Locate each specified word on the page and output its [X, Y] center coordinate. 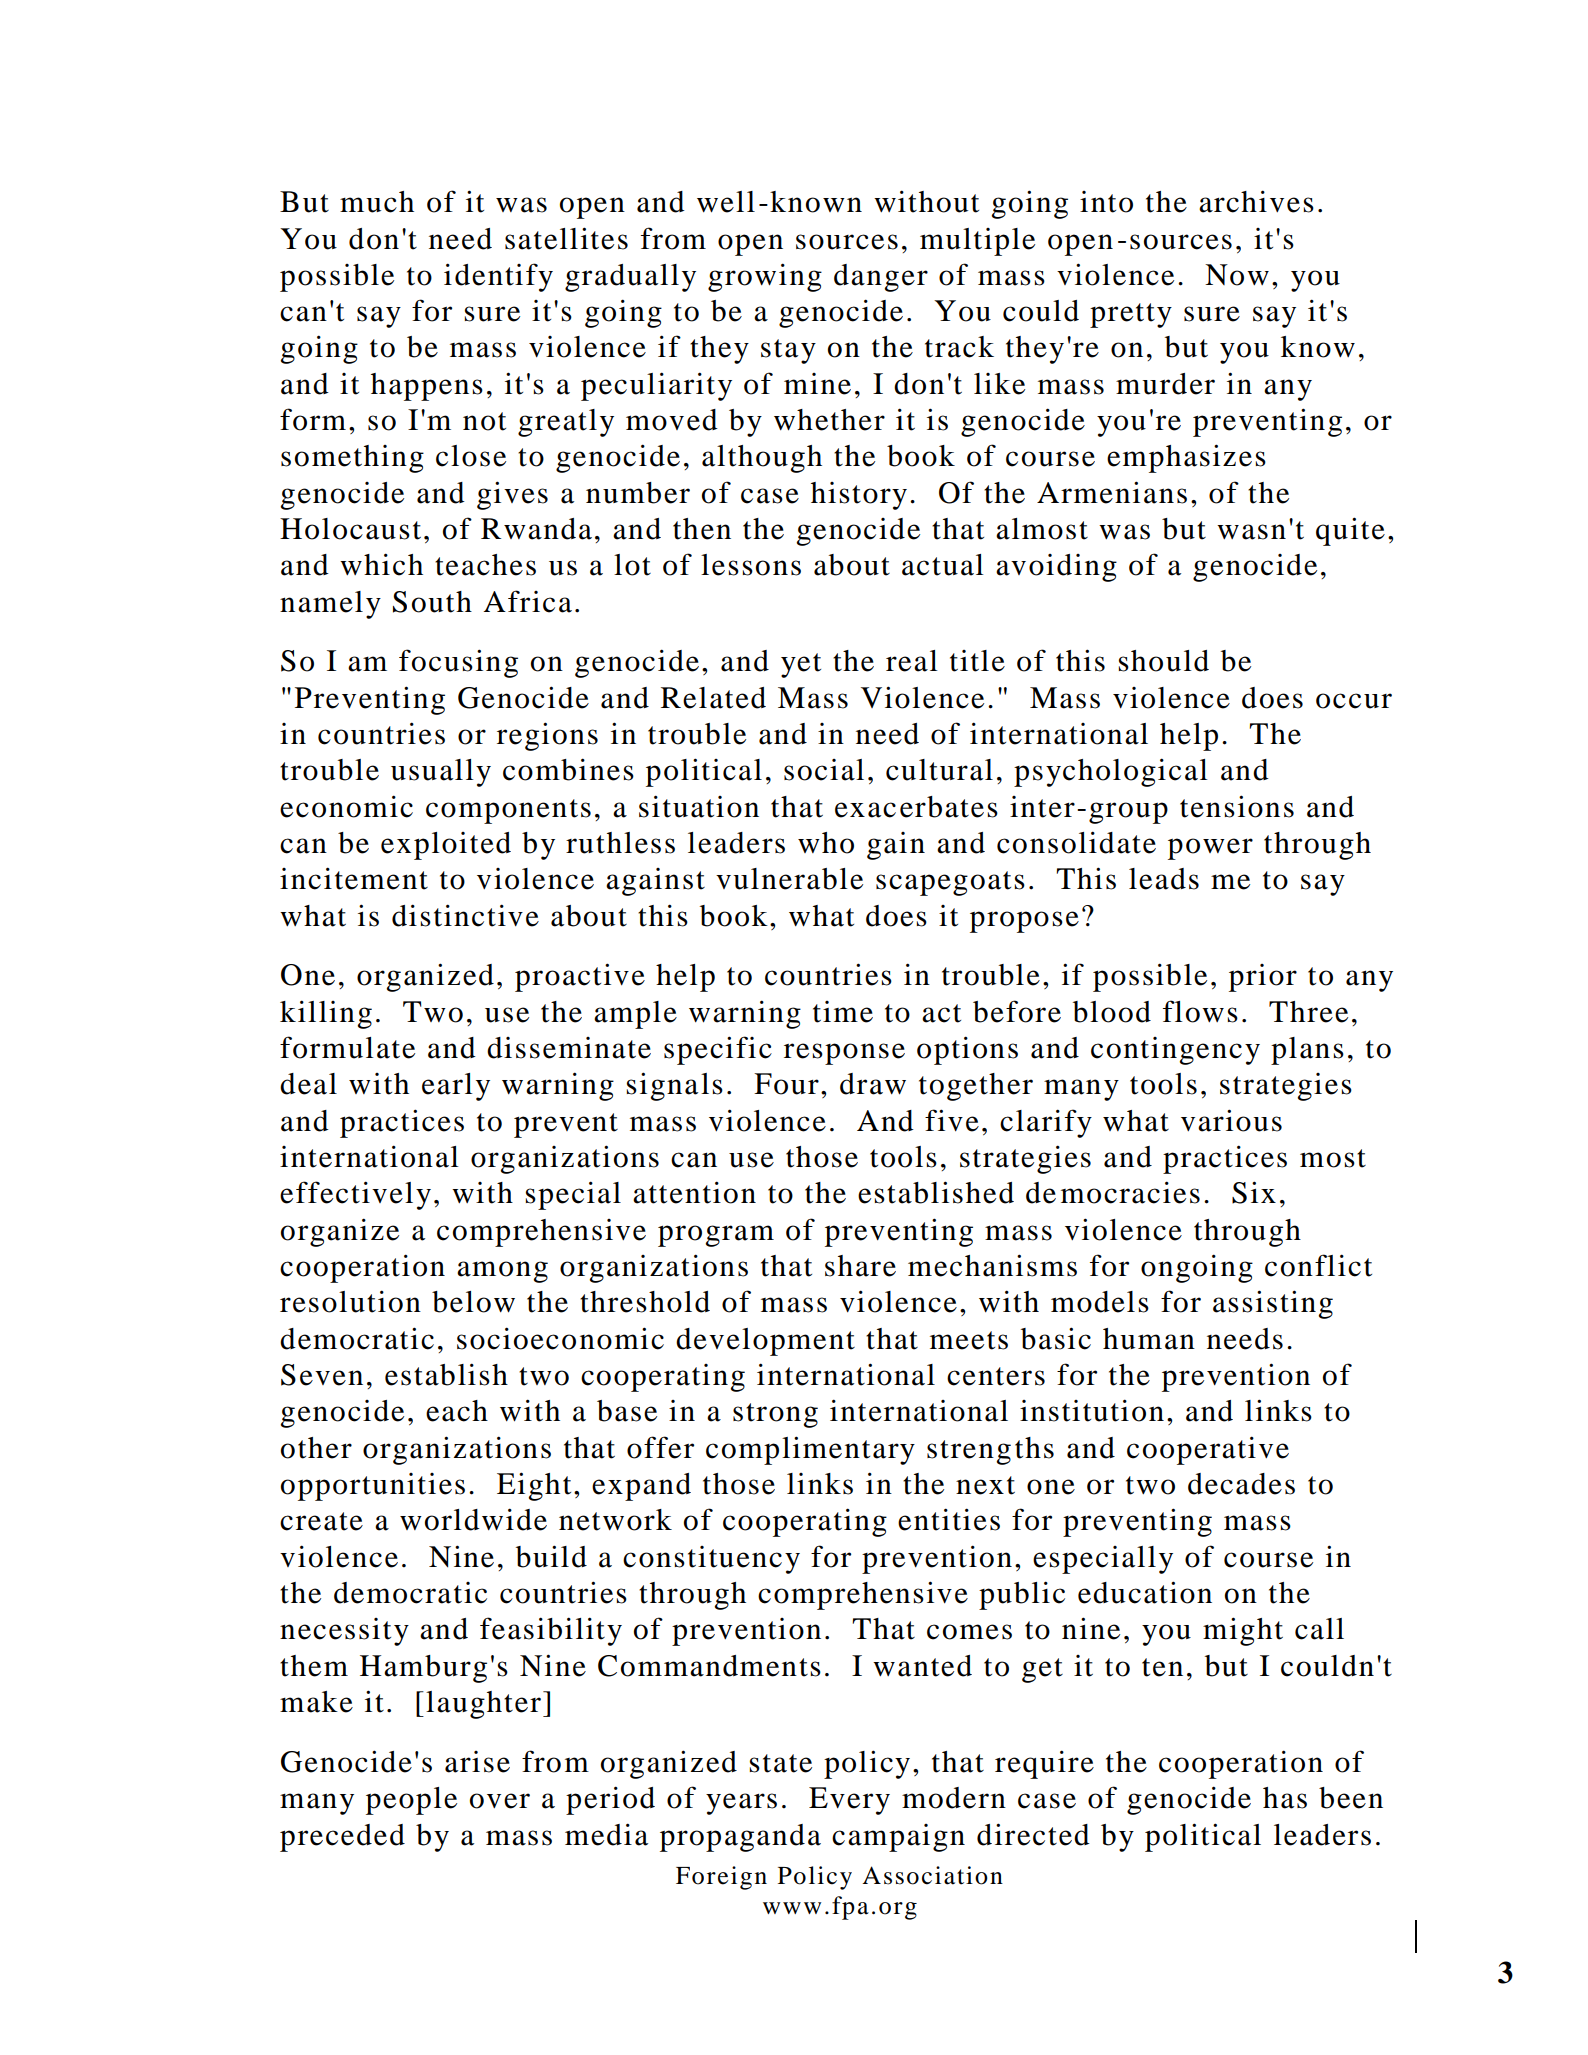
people [411, 1801]
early [456, 1087]
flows [1200, 1011]
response [844, 1054]
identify [498, 277]
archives [1256, 201]
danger [881, 278]
